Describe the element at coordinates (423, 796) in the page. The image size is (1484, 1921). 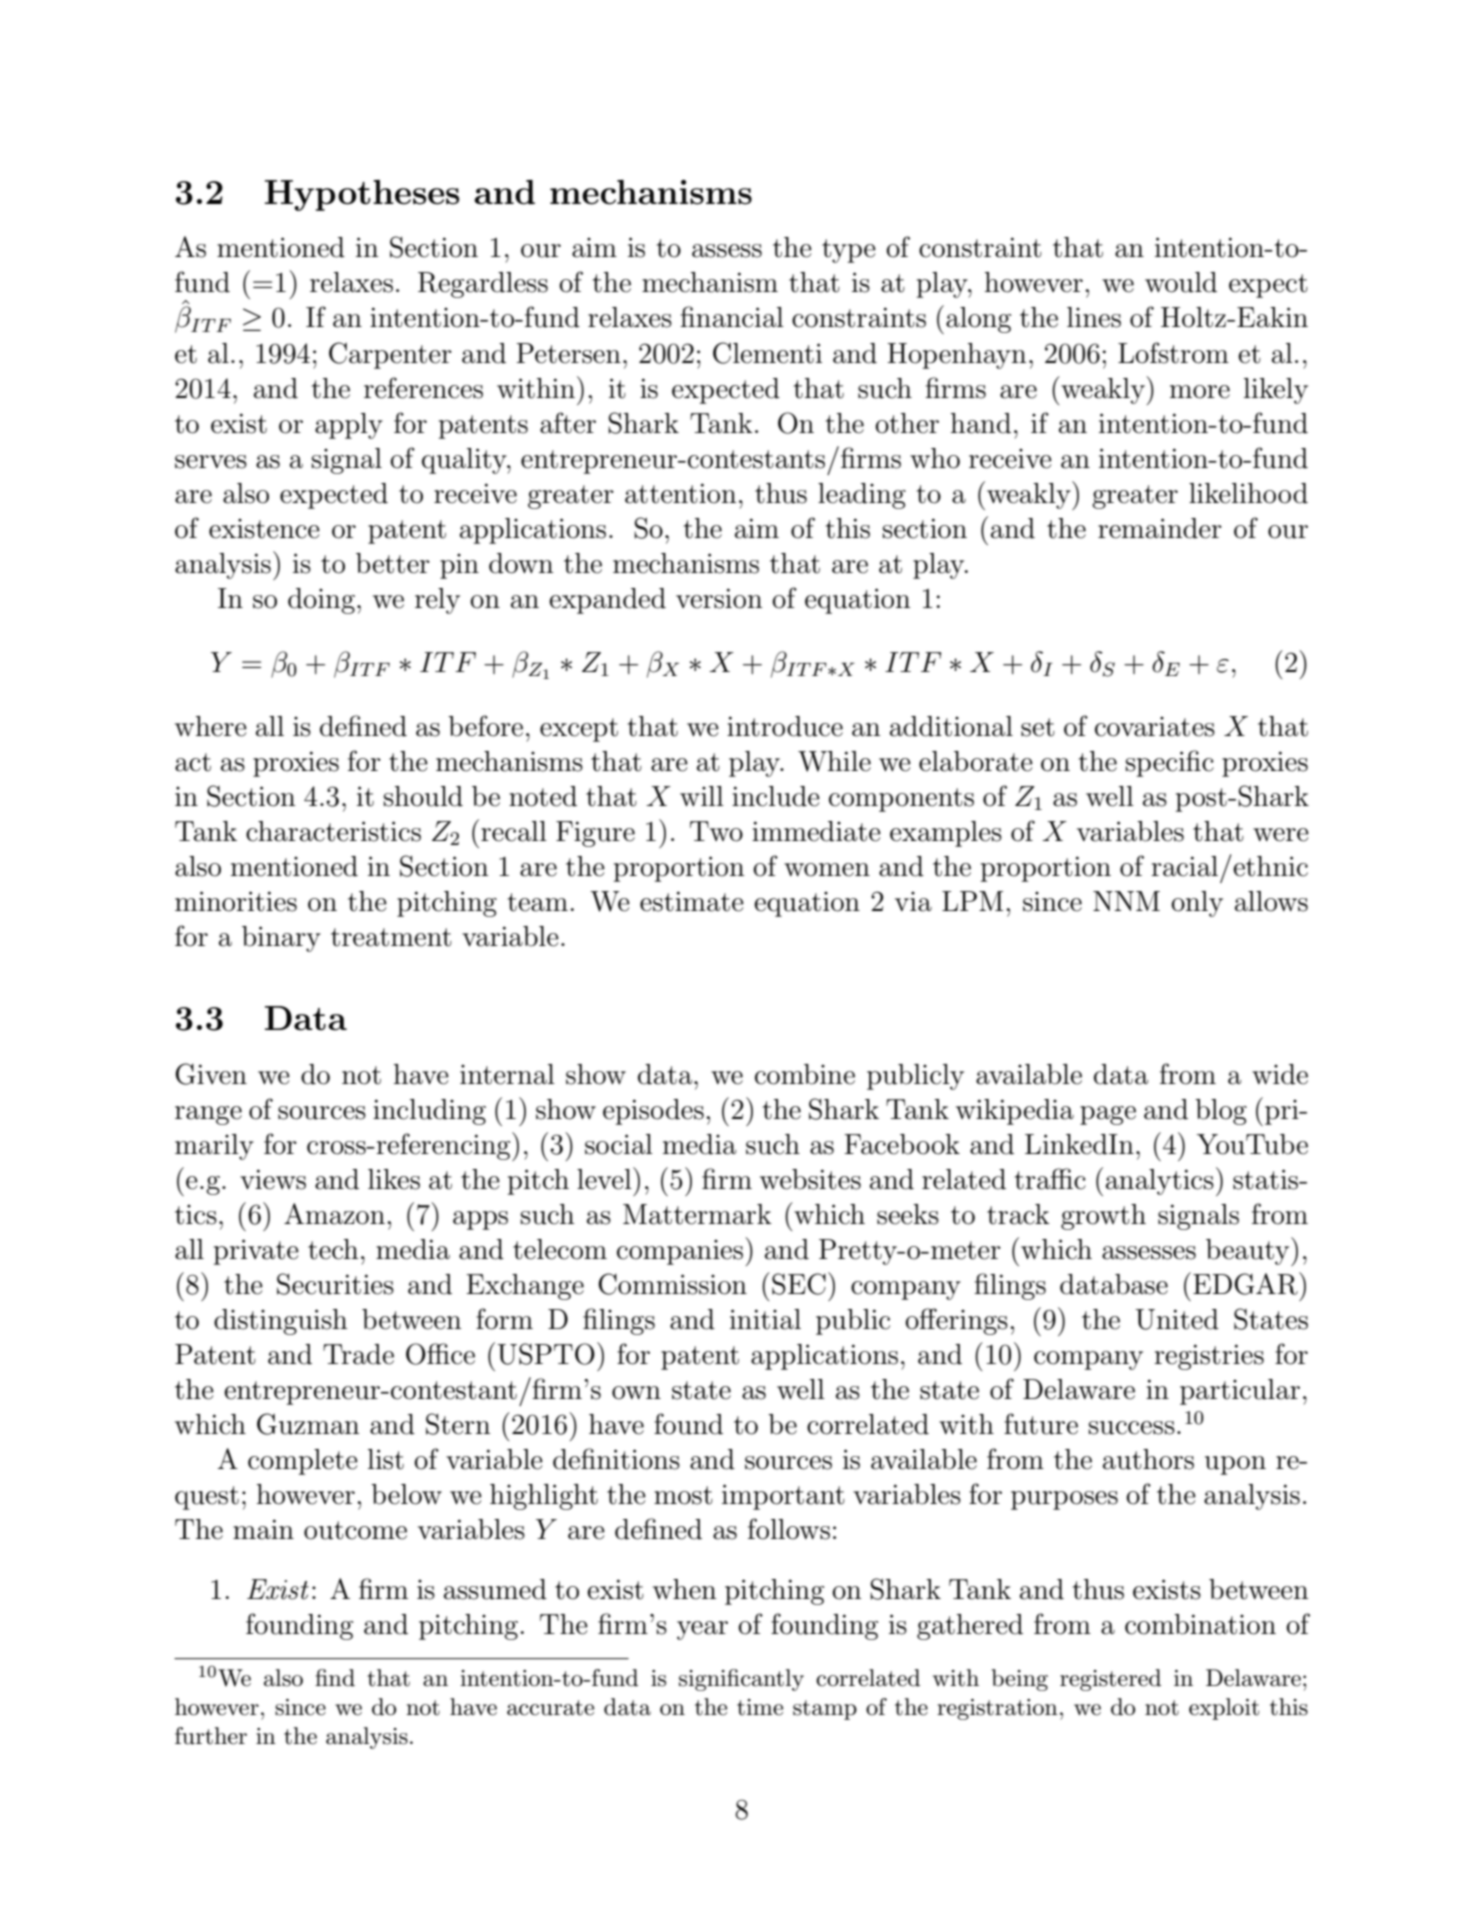
I see `should` at that location.
